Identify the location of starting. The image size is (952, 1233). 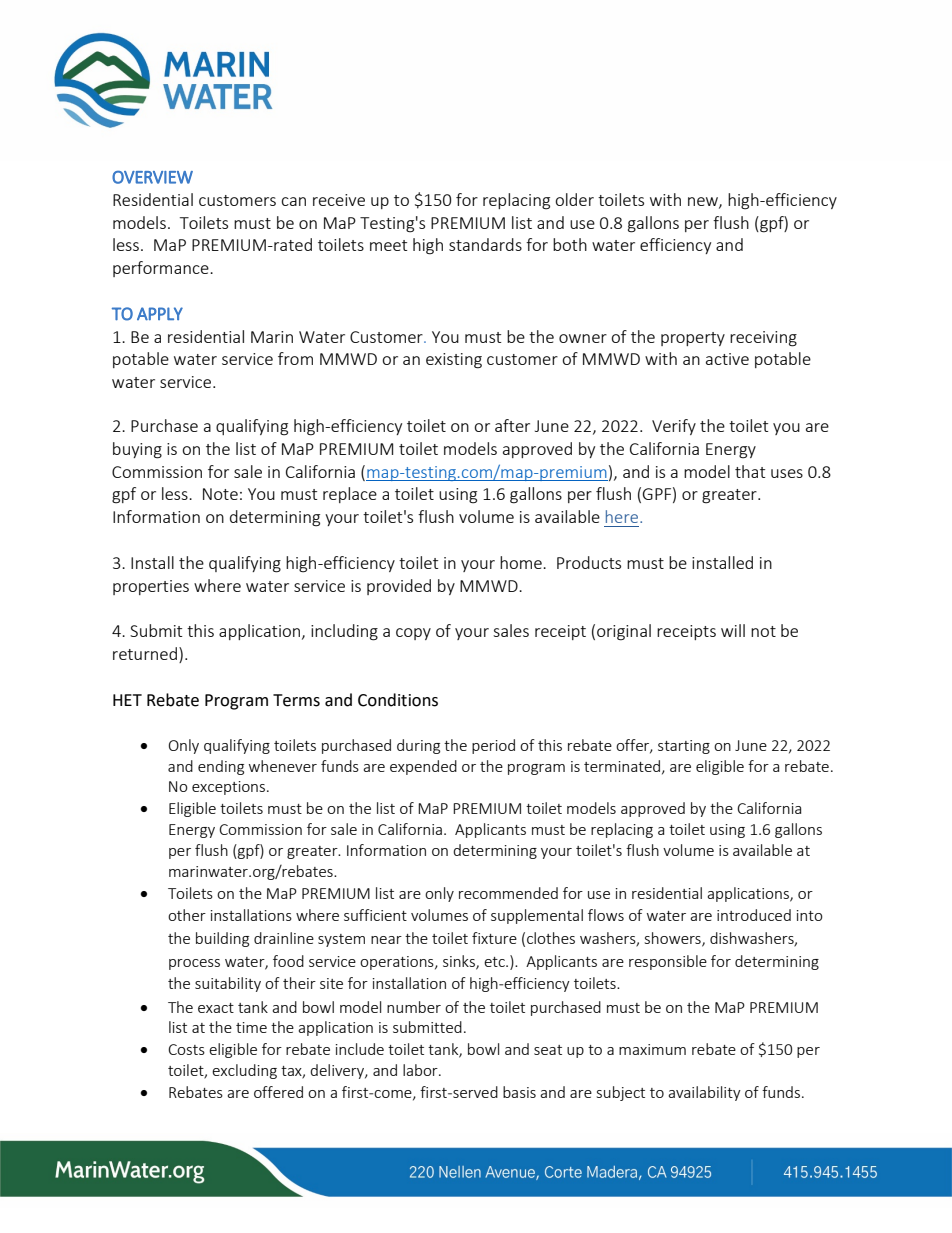
(684, 747).
